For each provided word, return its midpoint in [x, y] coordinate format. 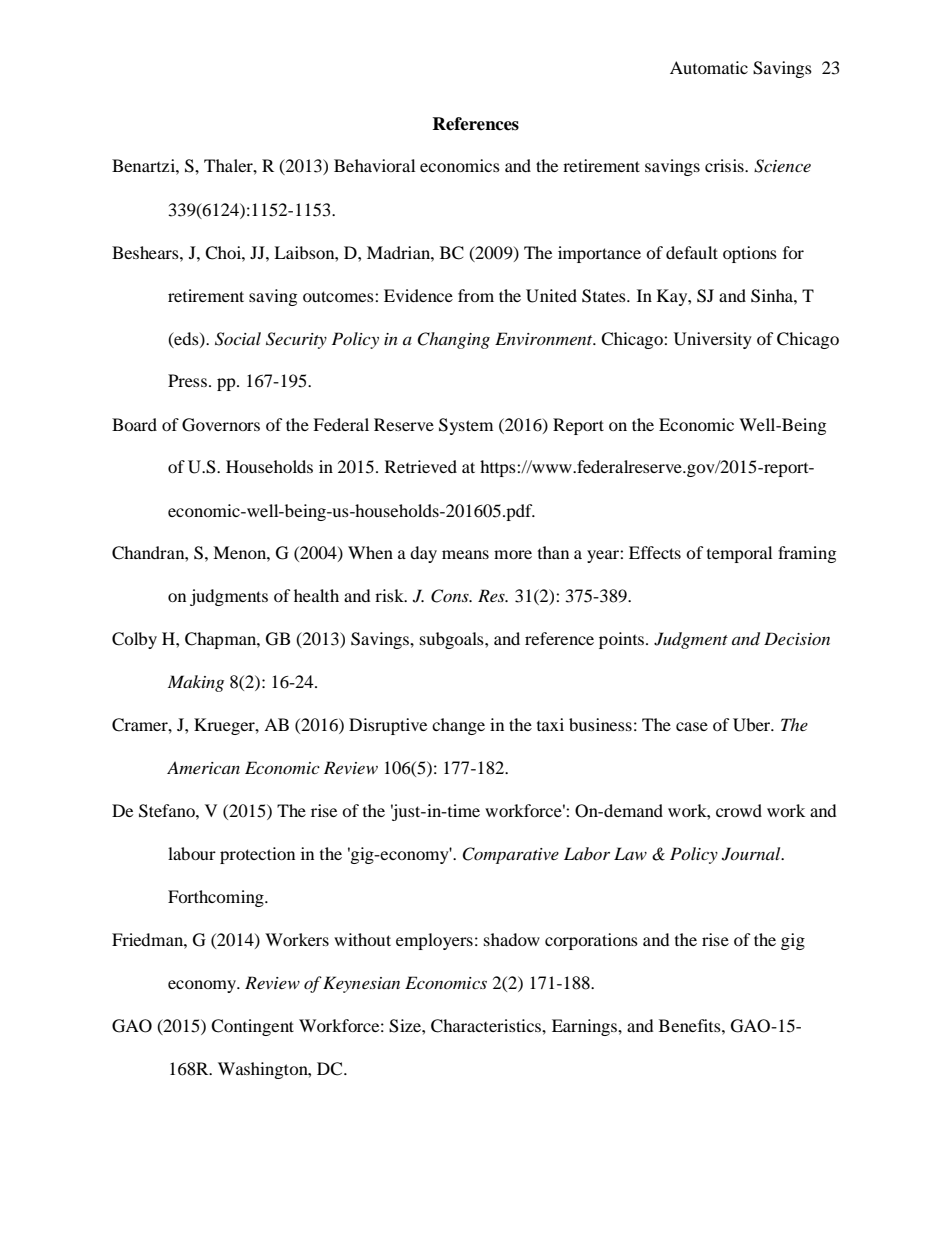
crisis [725, 165]
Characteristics [487, 1026]
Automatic [709, 67]
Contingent [252, 1027]
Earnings [585, 1027]
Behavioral [374, 165]
